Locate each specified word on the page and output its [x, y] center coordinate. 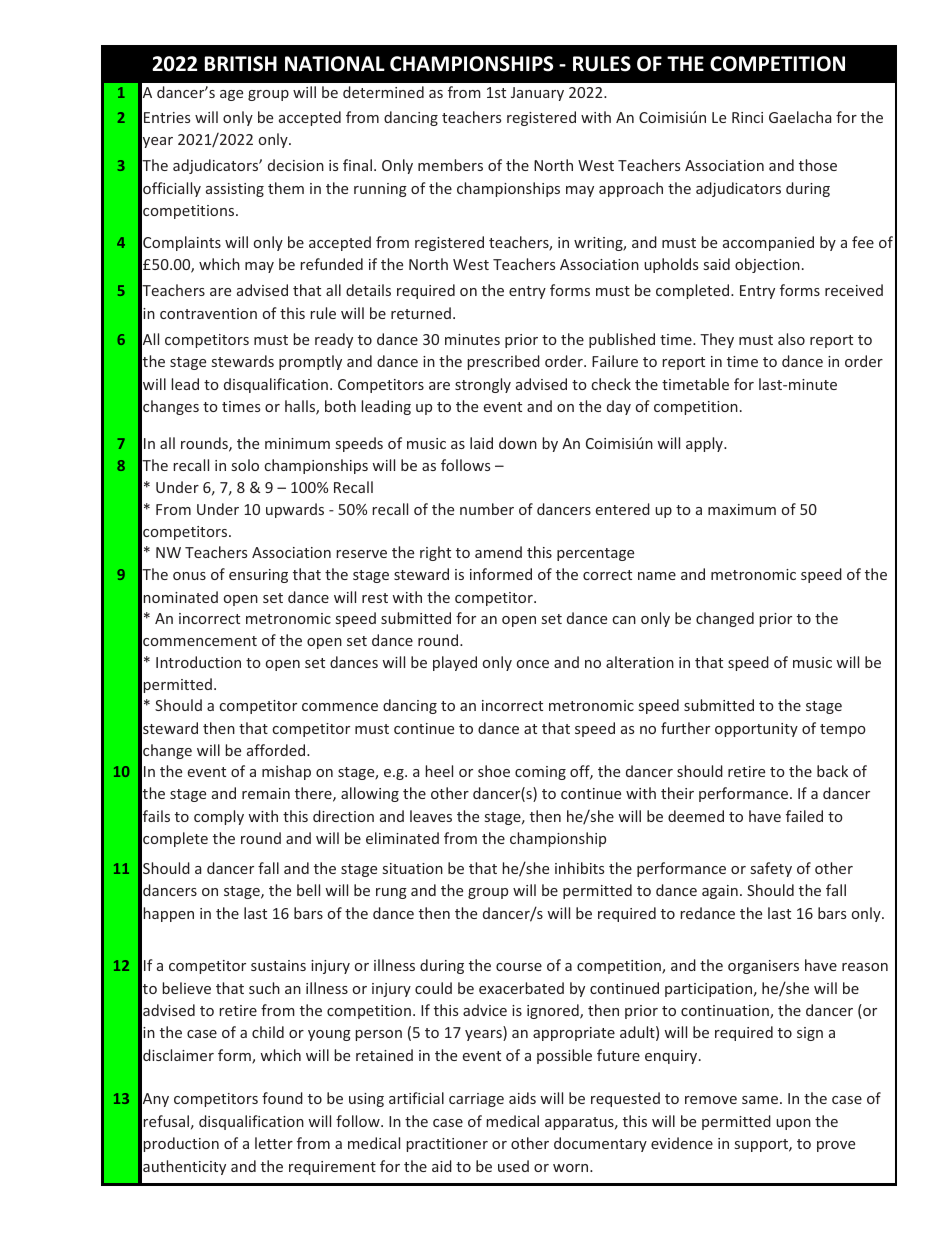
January [537, 94]
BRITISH [241, 64]
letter [274, 1143]
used [513, 1166]
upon [793, 1124]
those [818, 165]
